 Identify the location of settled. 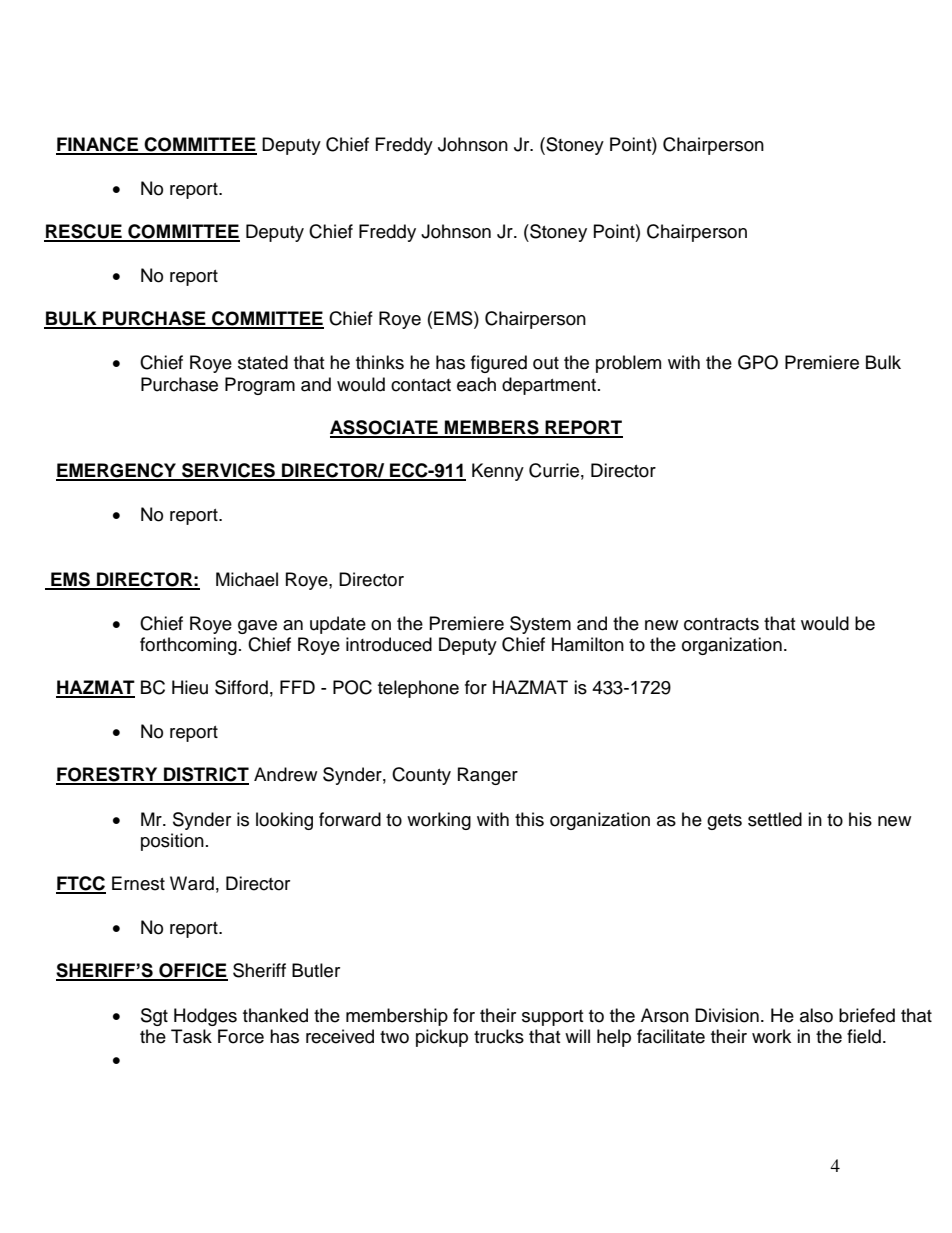
(775, 819).
